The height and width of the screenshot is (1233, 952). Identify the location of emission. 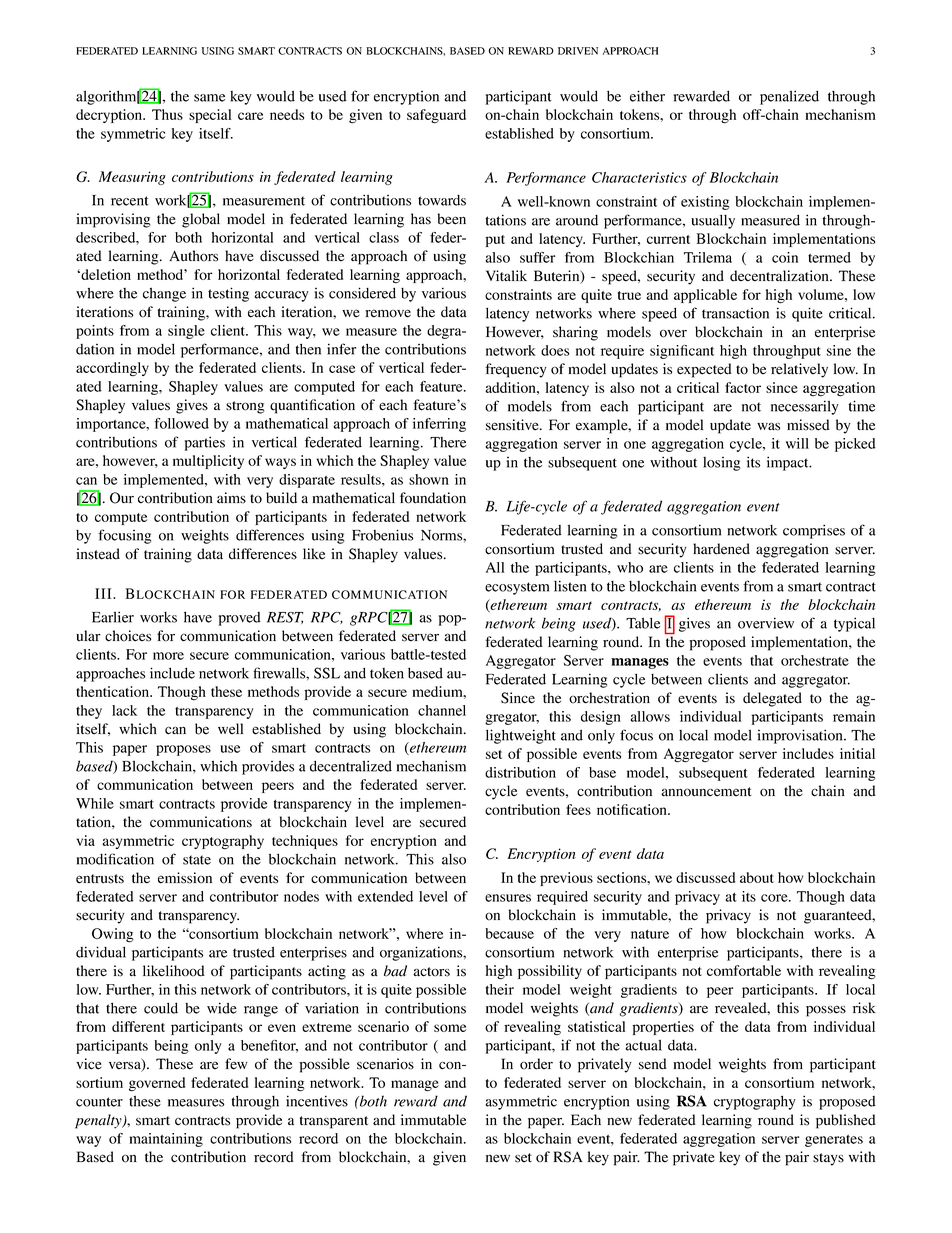
(185, 878).
